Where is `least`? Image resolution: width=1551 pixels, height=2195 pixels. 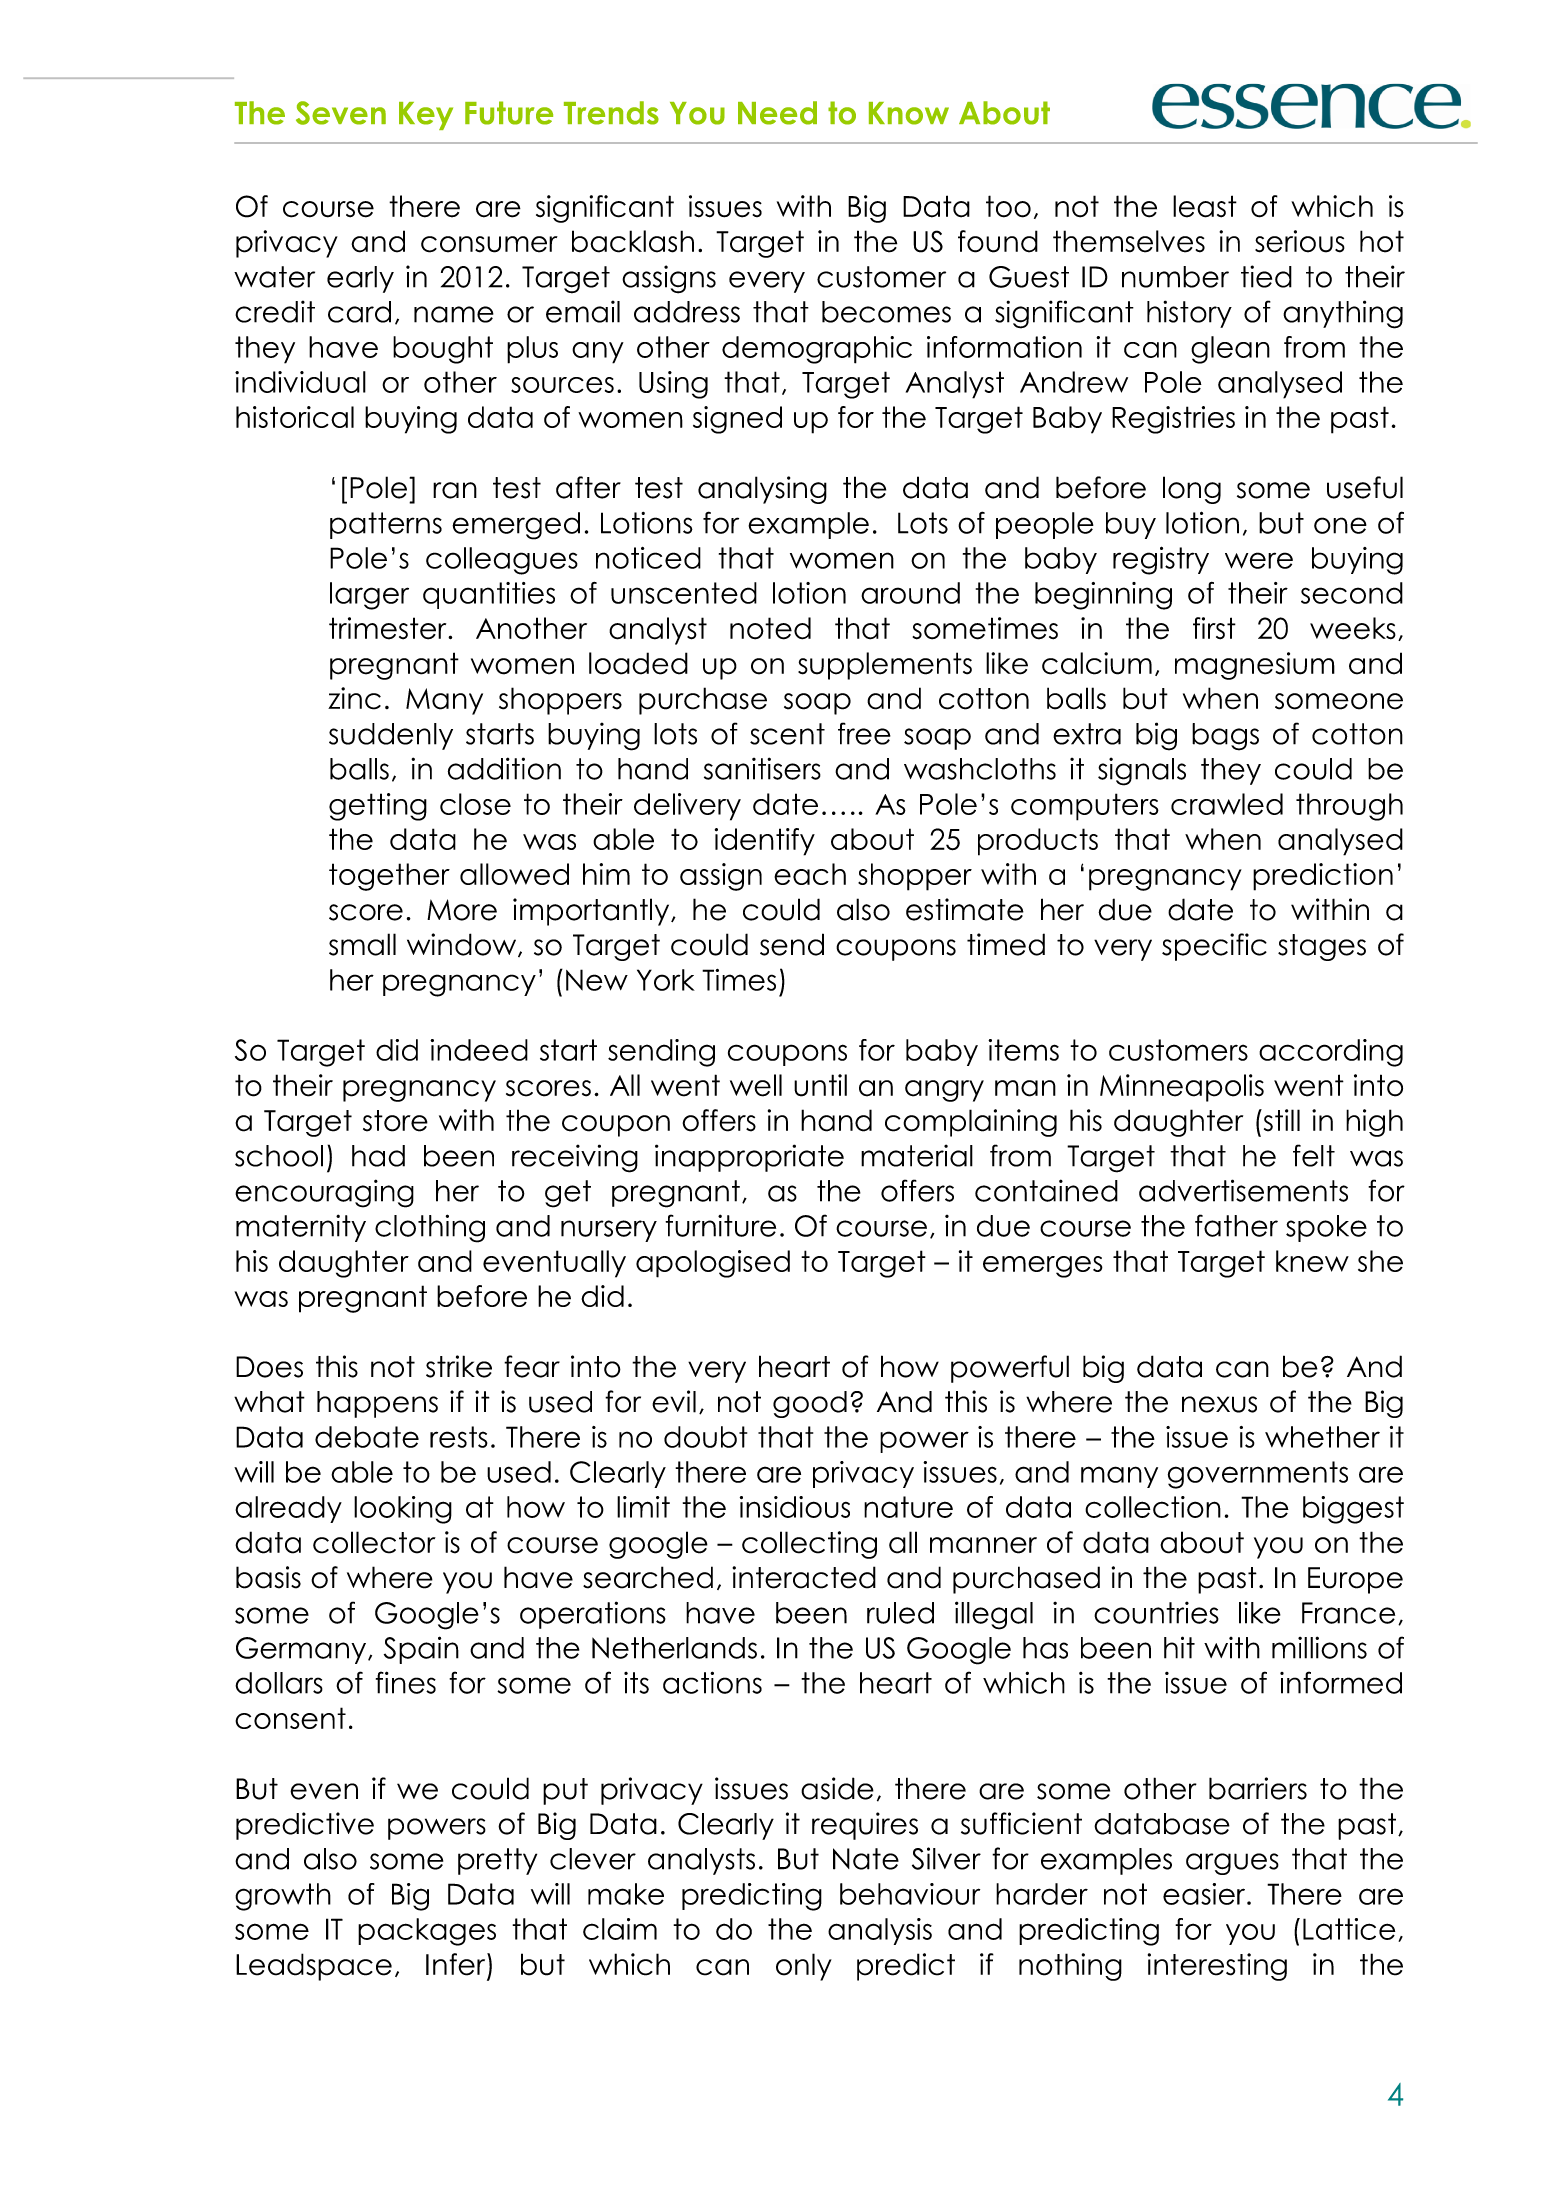 least is located at coordinates (1205, 206).
